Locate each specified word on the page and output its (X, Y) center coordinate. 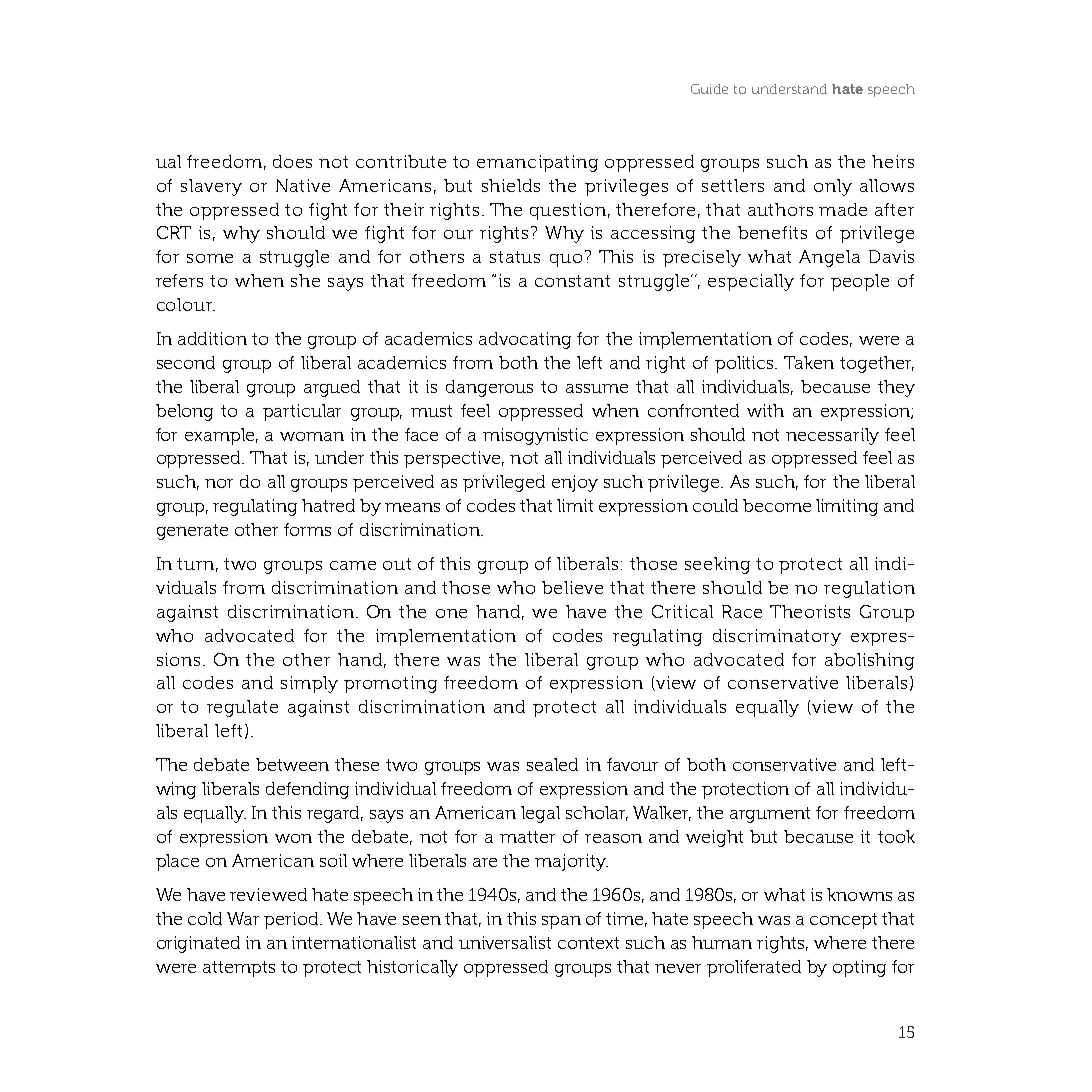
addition (212, 338)
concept (843, 921)
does (292, 161)
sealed (552, 764)
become (777, 505)
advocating (525, 340)
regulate (242, 708)
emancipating (537, 163)
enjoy (575, 483)
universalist (505, 942)
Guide (709, 89)
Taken (809, 362)
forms (307, 529)
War (243, 918)
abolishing (869, 661)
